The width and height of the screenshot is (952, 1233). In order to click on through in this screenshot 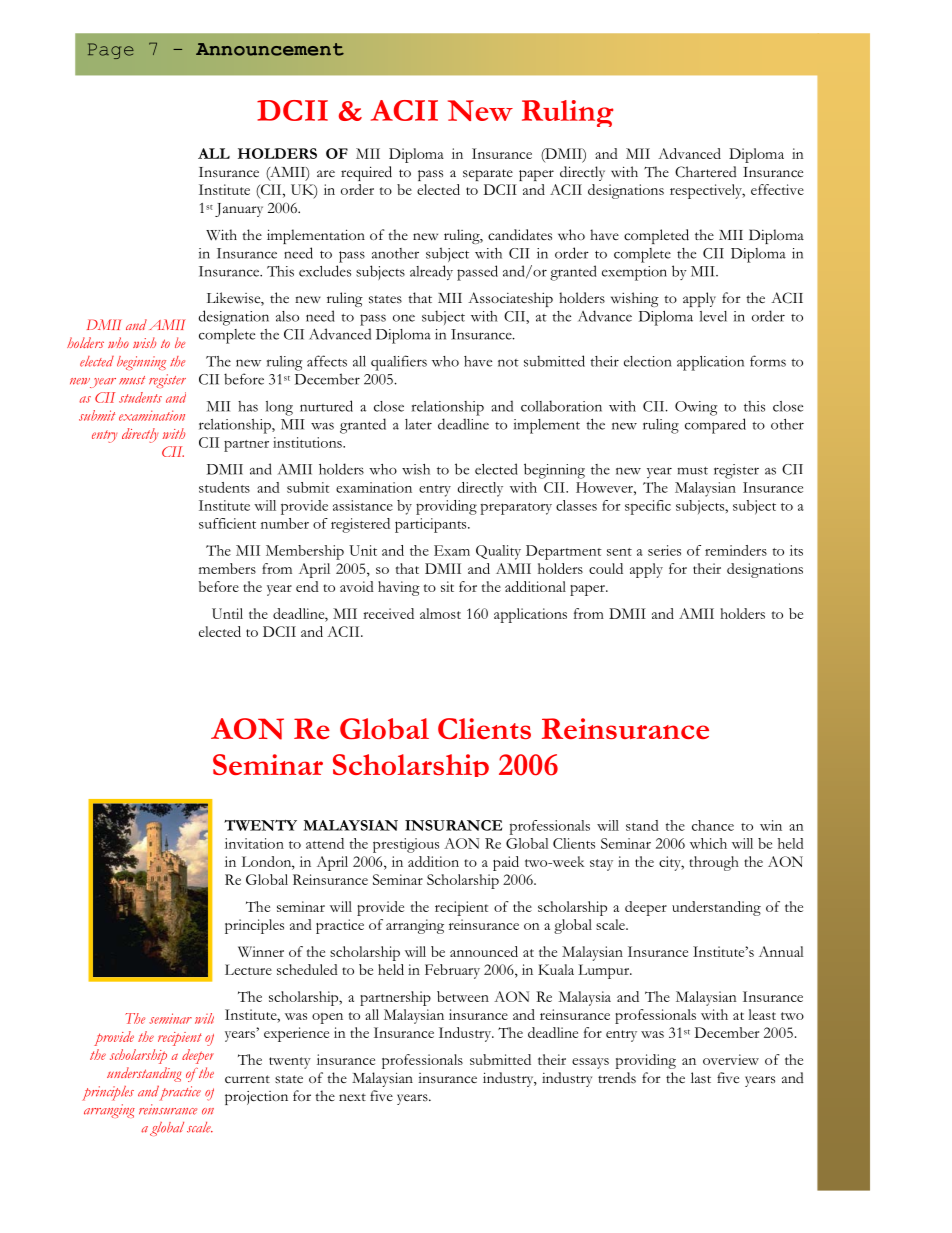, I will do `click(714, 863)`.
